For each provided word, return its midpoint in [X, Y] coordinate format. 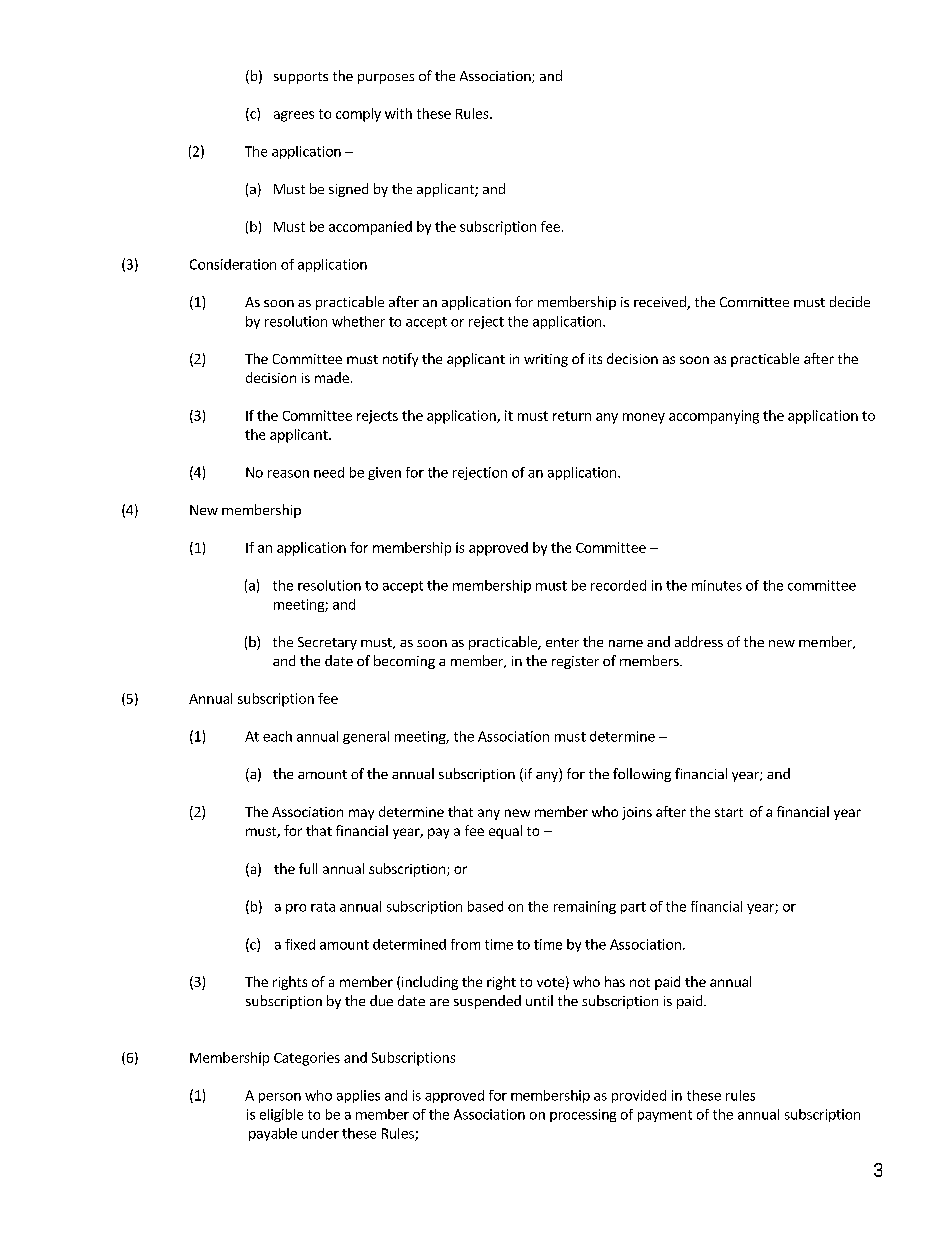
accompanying [714, 417]
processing [583, 1115]
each [277, 736]
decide [850, 301]
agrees [294, 116]
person [280, 1098]
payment [665, 1116]
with [398, 113]
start [729, 812]
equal [505, 832]
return [572, 416]
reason [288, 474]
